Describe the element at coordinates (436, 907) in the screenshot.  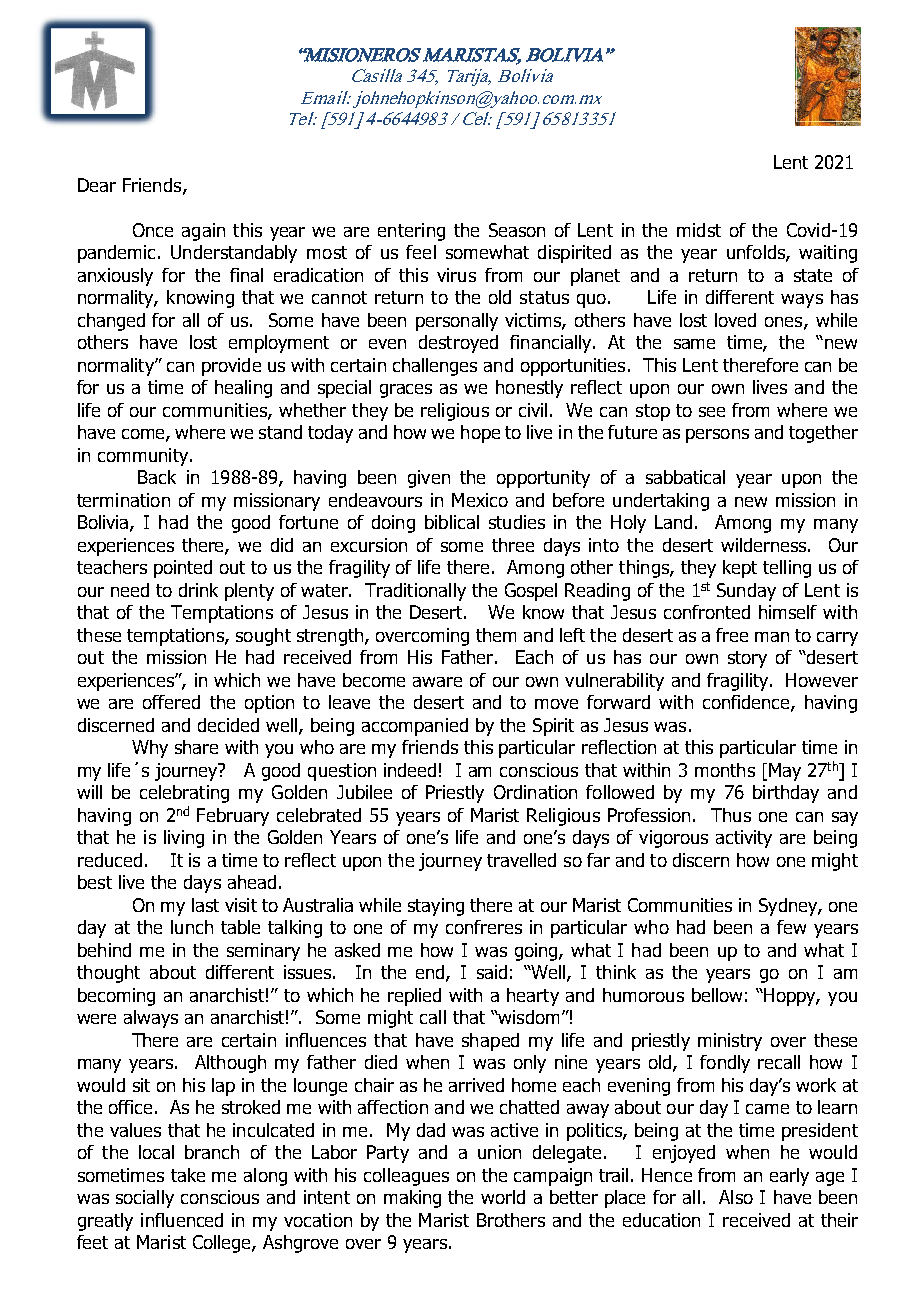
I see `staying` at that location.
